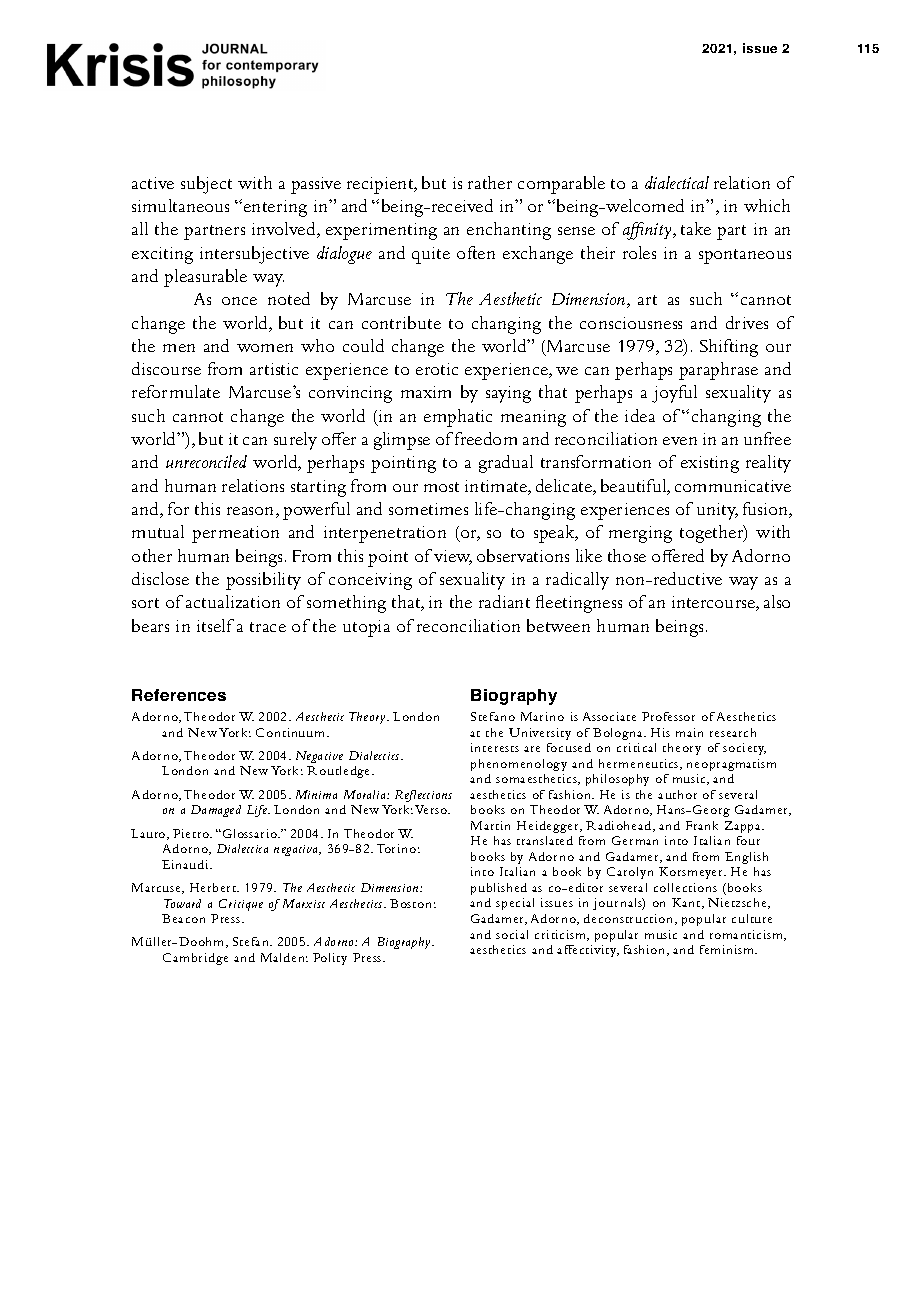 The image size is (924, 1308). Describe the element at coordinates (627, 555) in the page. I see `those` at that location.
